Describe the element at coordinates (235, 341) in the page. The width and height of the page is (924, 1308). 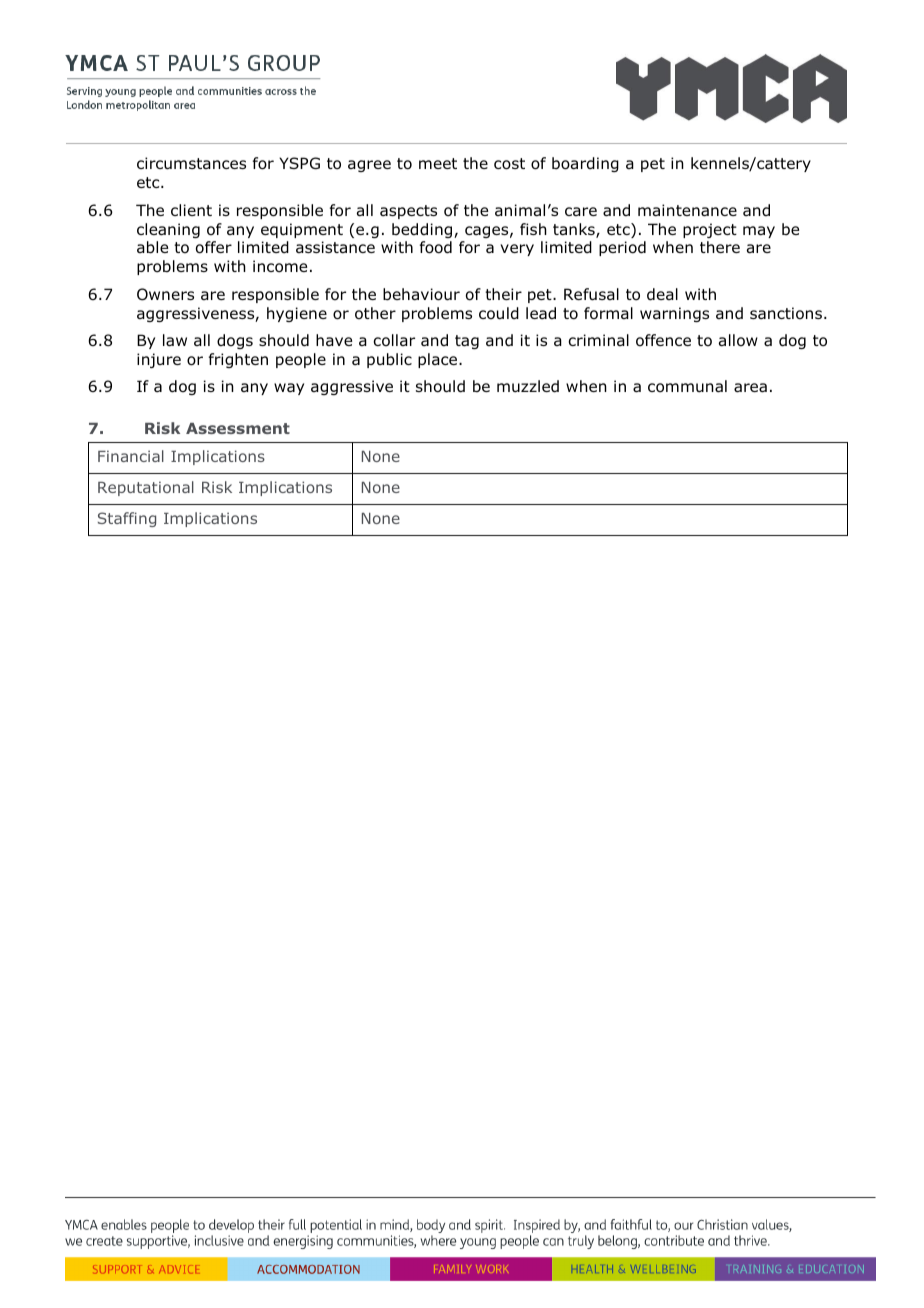
I see `dogs` at that location.
